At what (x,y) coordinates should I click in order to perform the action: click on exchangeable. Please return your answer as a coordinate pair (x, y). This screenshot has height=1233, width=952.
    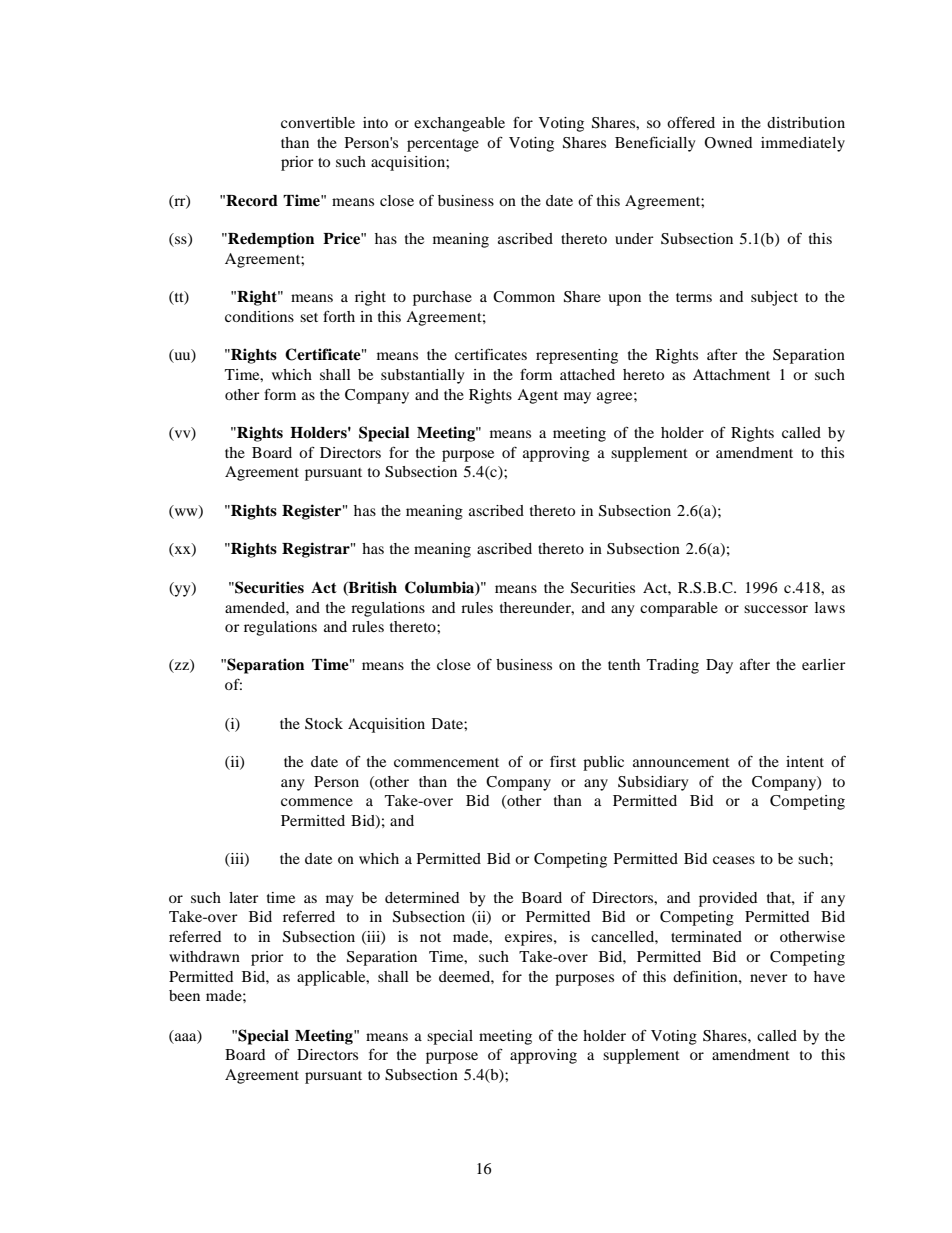
    Looking at the image, I should click on (459, 124).
